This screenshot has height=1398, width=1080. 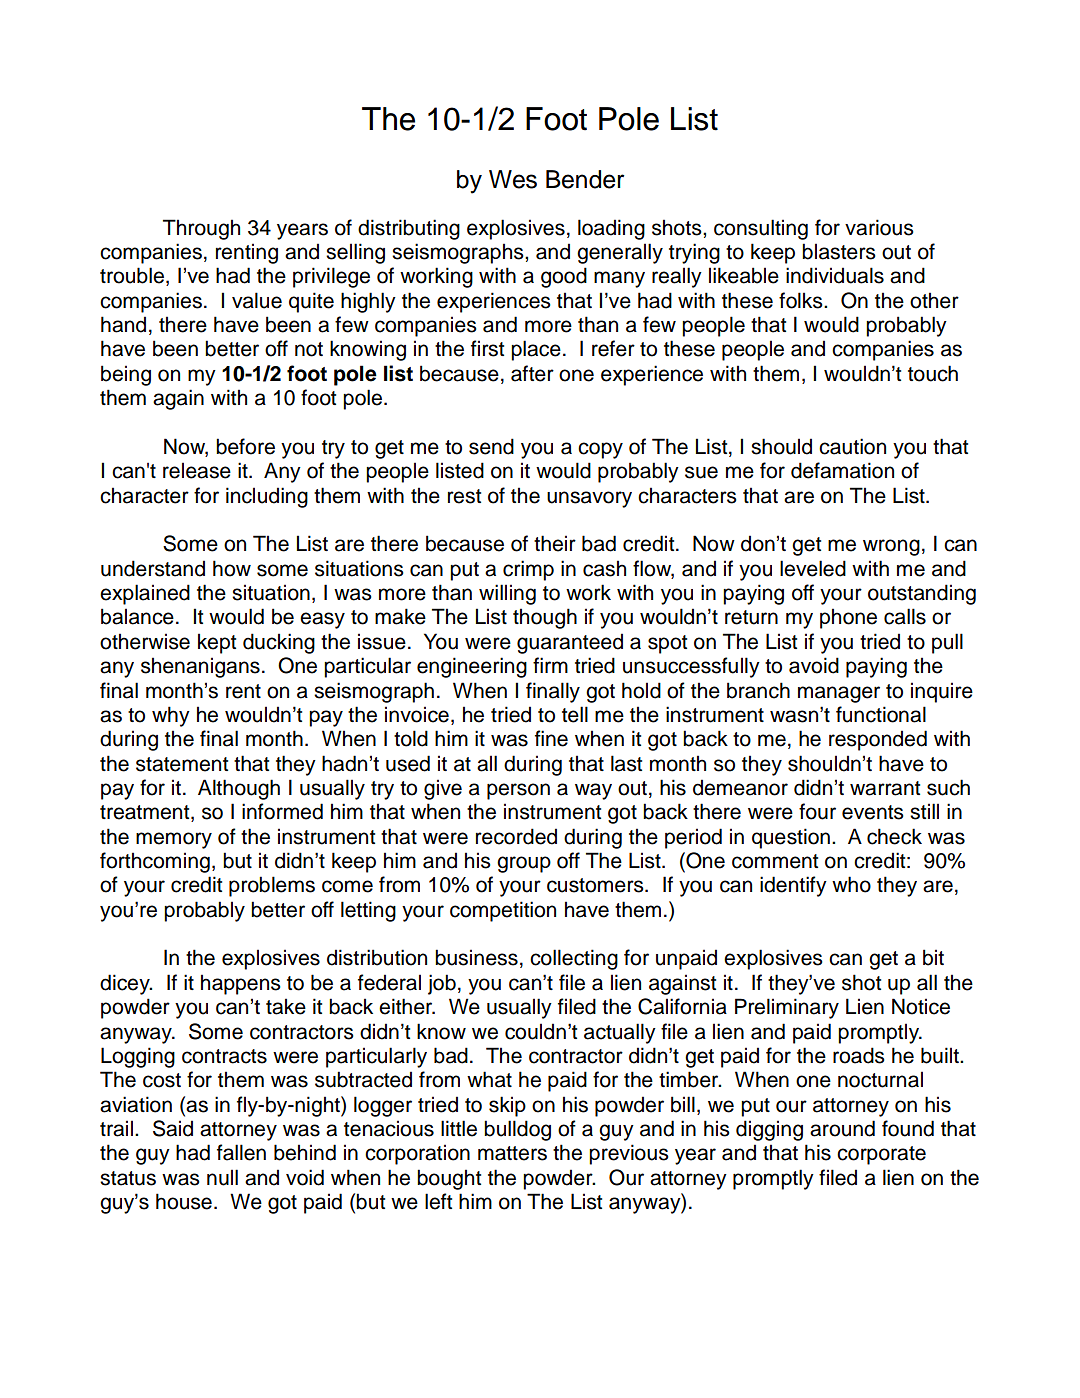 I want to click on null, so click(x=222, y=1177).
